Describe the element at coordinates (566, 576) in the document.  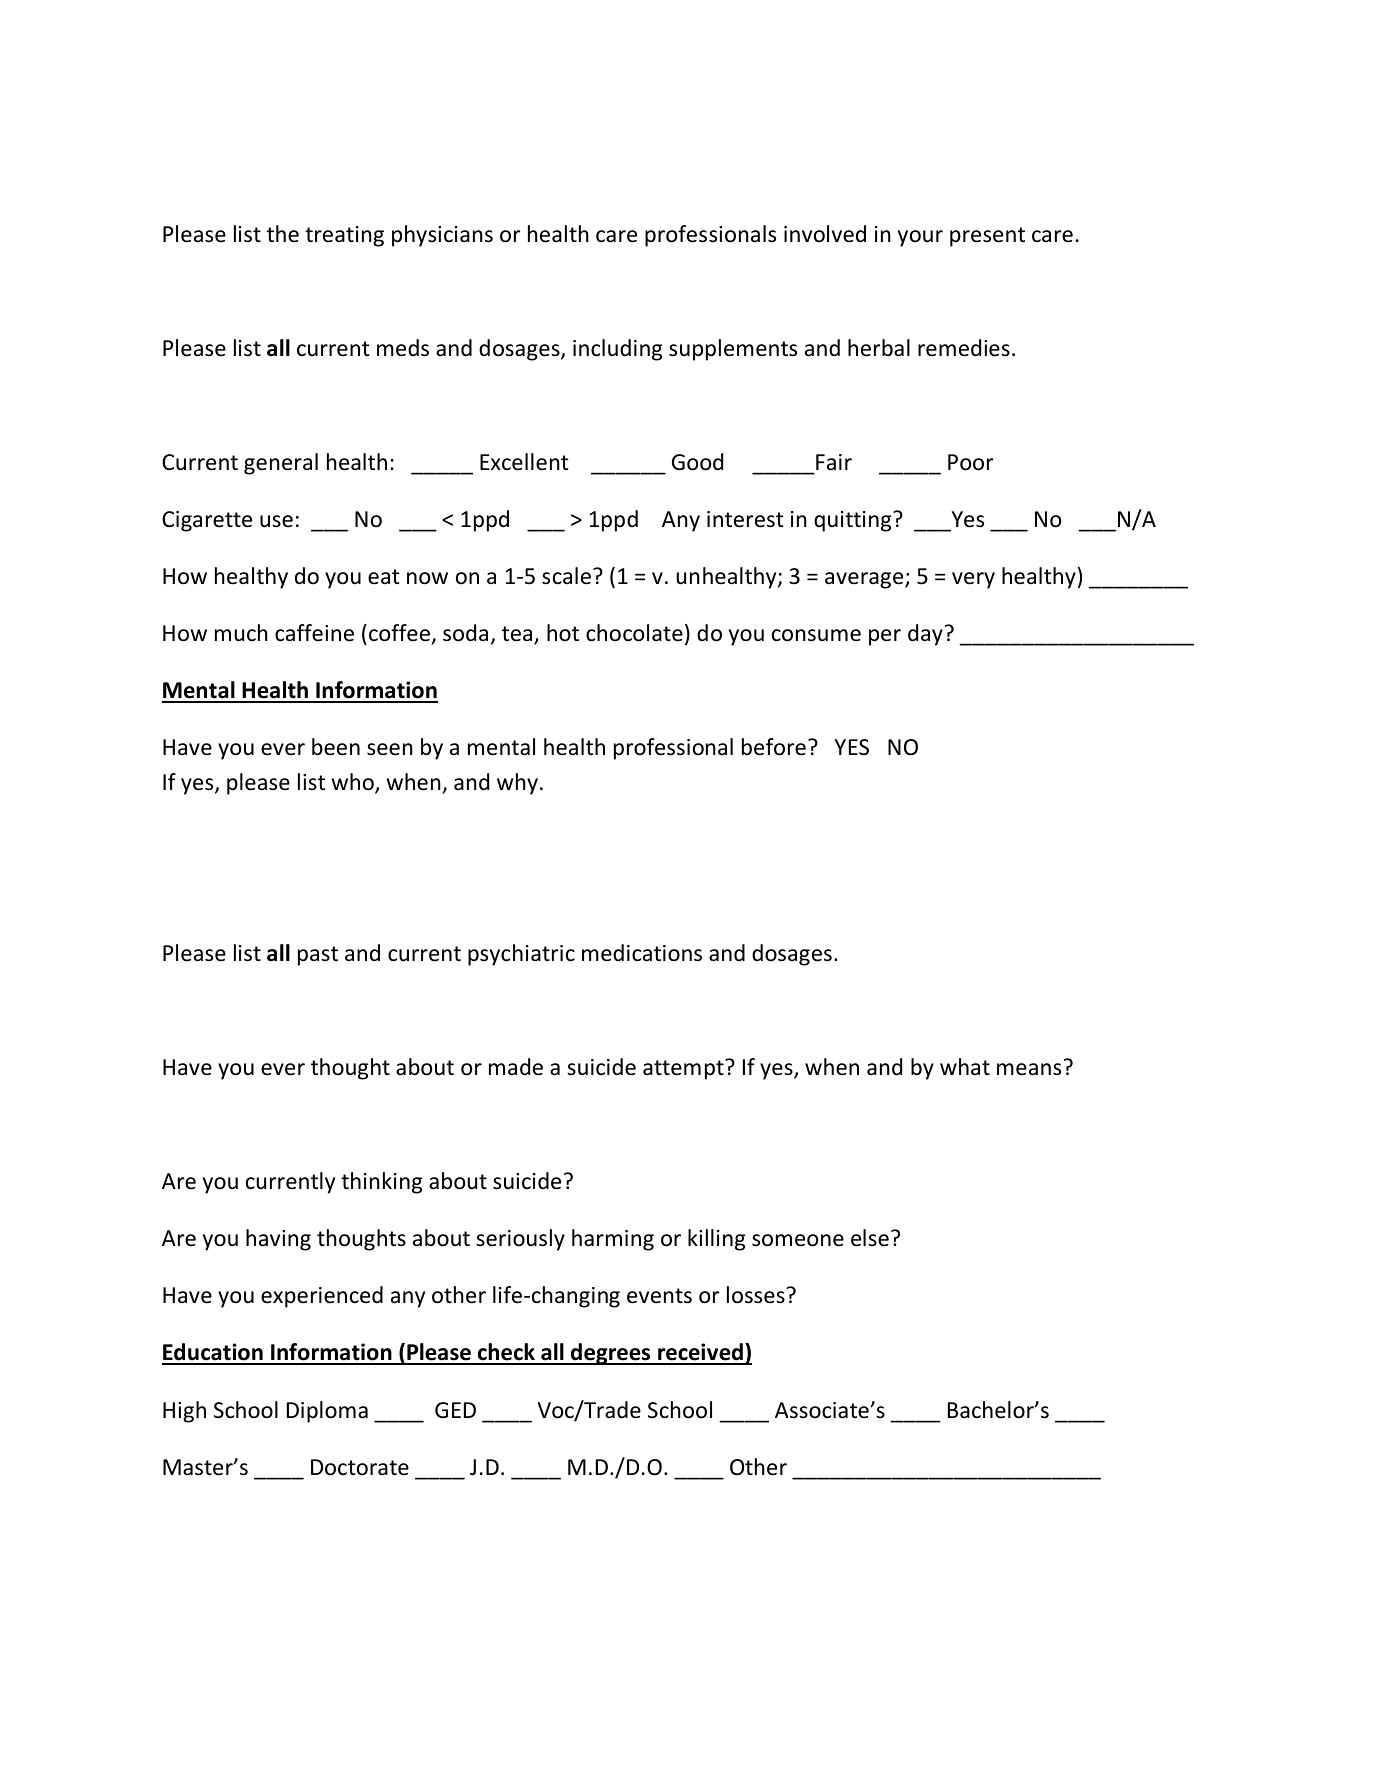
I see `scale` at that location.
